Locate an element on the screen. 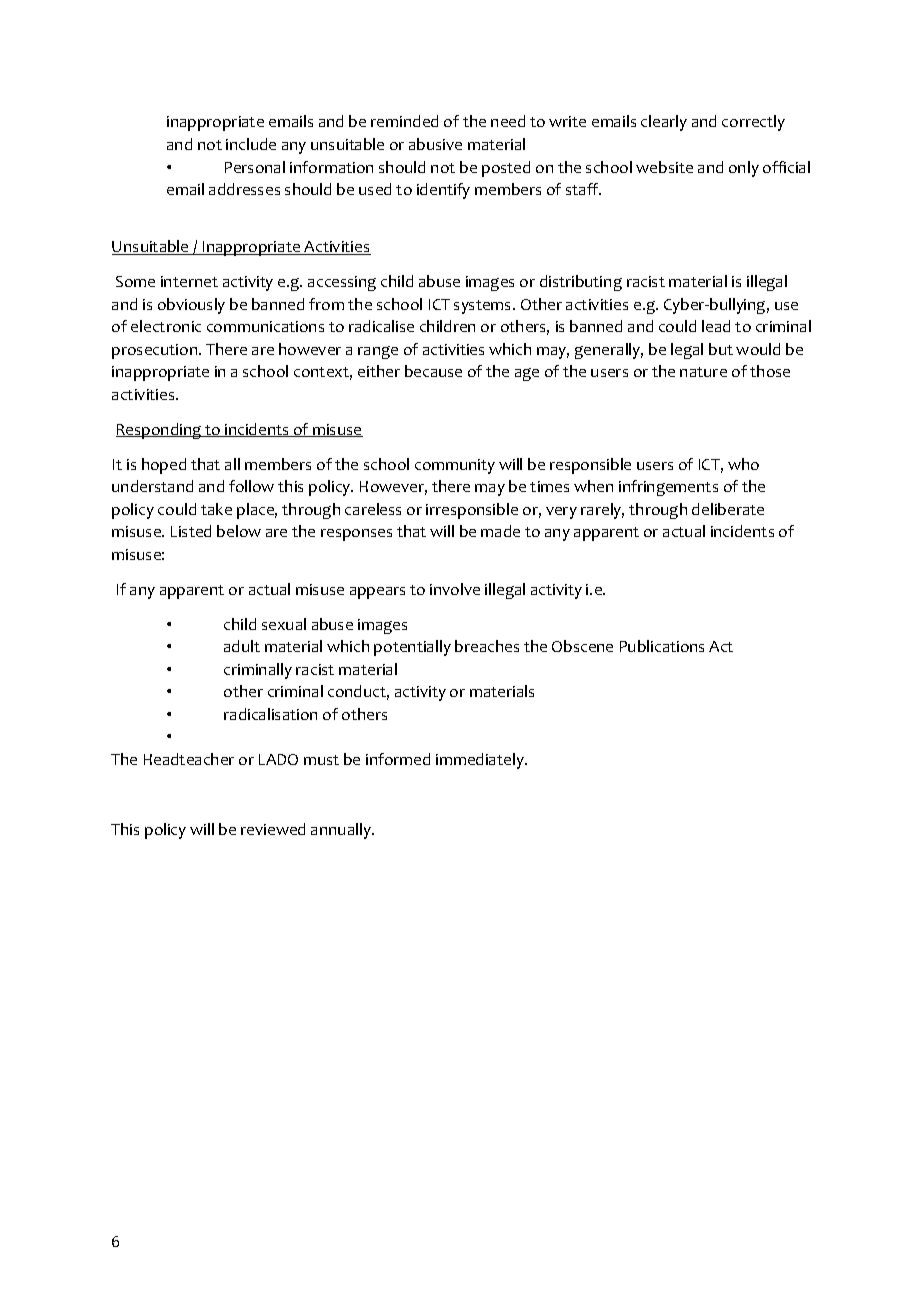 This screenshot has height=1308, width=924. prosecution is located at coordinates (156, 351).
